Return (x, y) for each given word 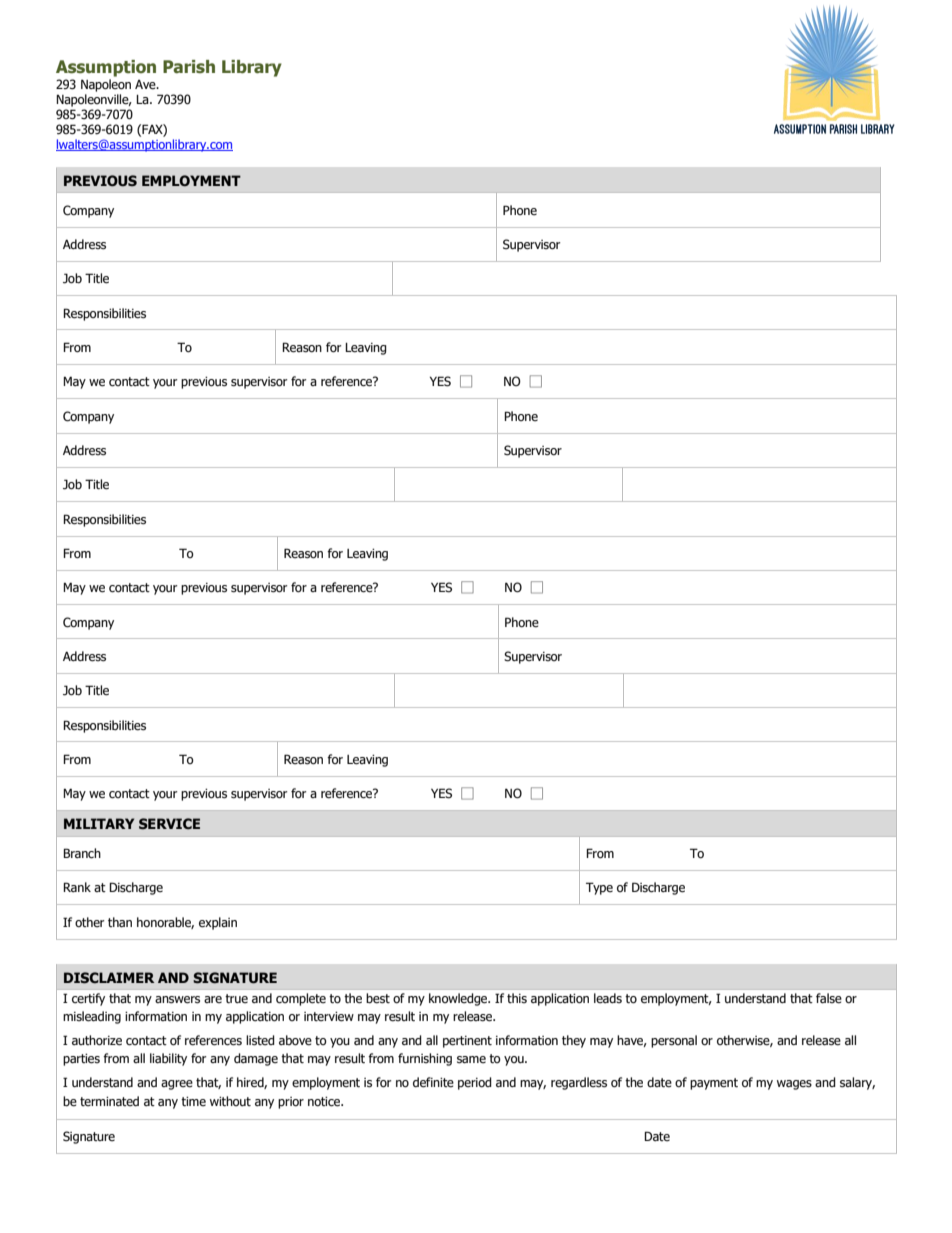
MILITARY (99, 823)
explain (218, 923)
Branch (82, 853)
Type (599, 888)
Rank (77, 887)
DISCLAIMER (109, 978)
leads (608, 998)
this (517, 998)
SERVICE (169, 824)
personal (674, 1041)
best (378, 998)
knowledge (459, 999)
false (829, 998)
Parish (189, 67)
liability (168, 1059)
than (120, 922)
